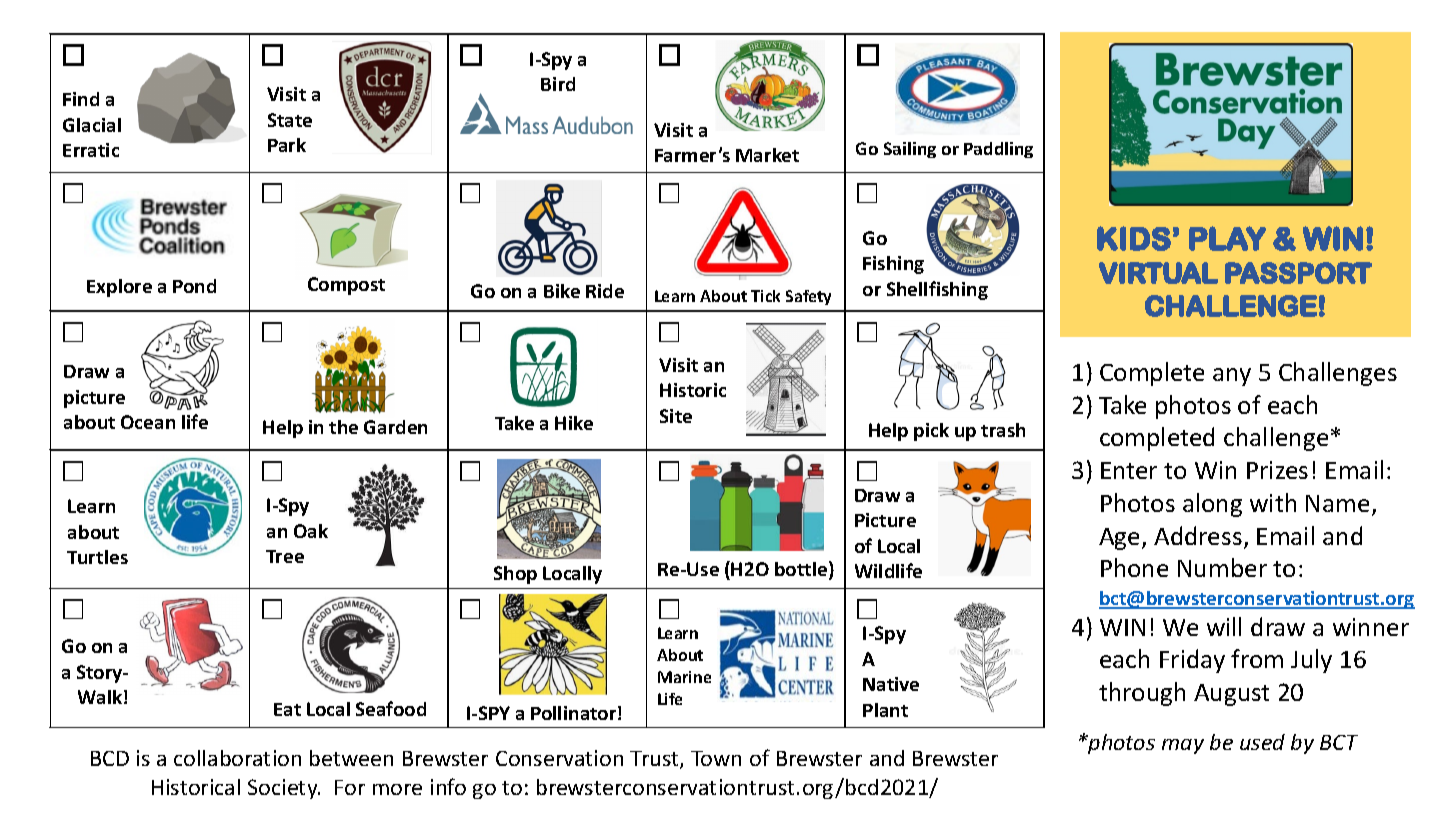 The height and width of the document is (819, 1456). Describe the element at coordinates (1198, 535) in the document. I see `Address` at that location.
